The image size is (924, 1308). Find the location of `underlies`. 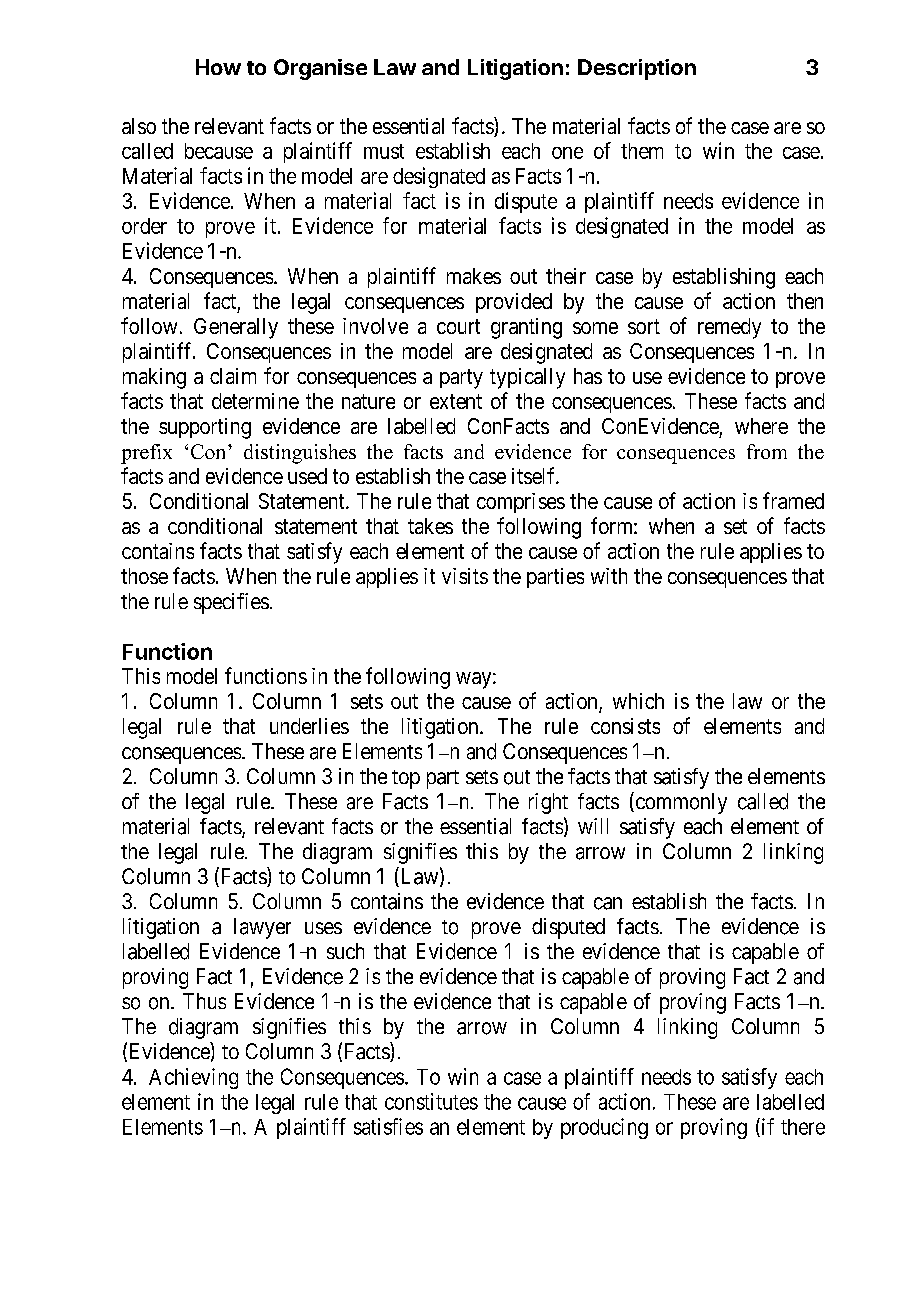

underlies is located at coordinates (309, 726).
